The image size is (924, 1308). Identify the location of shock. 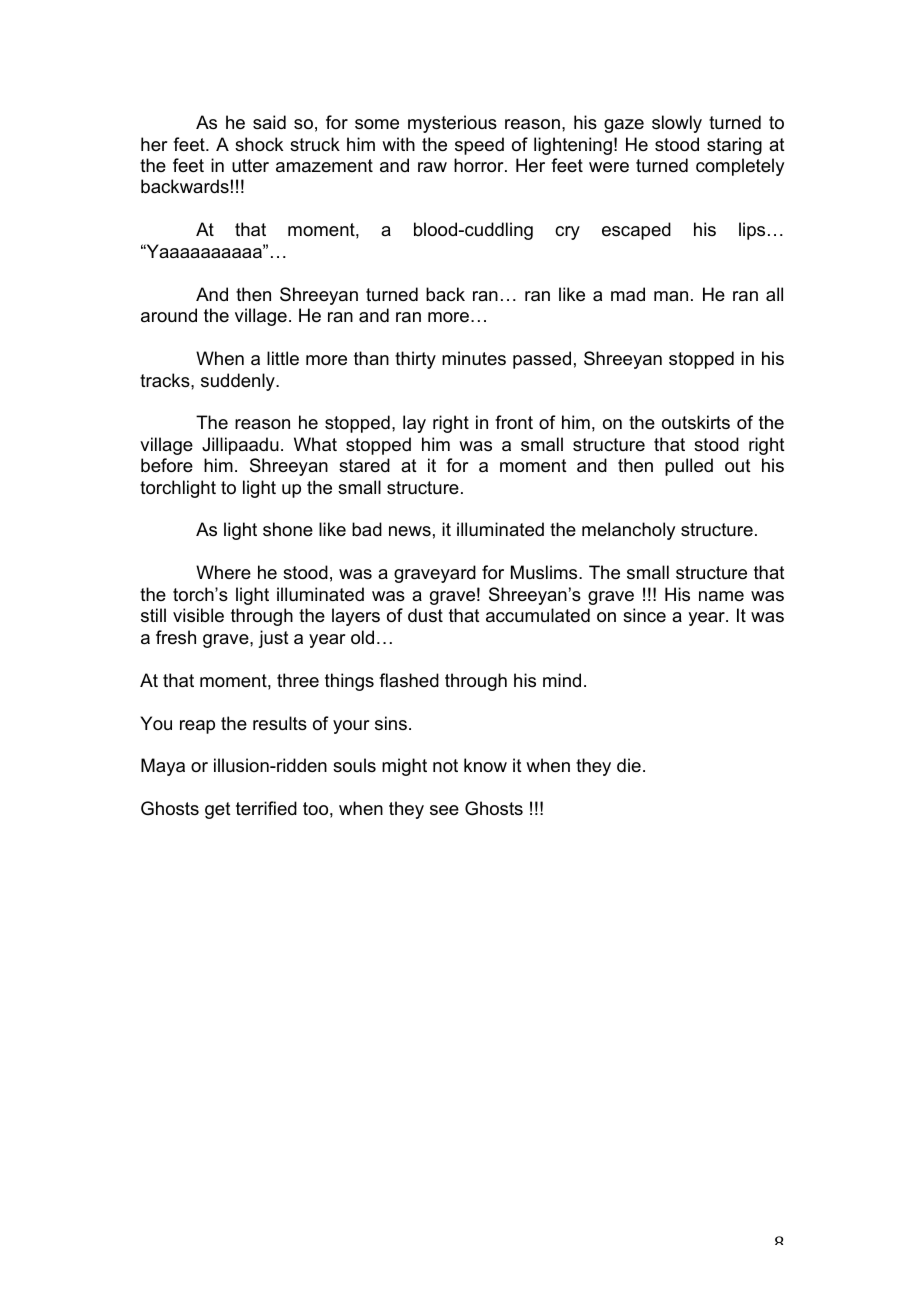
(259, 144).
